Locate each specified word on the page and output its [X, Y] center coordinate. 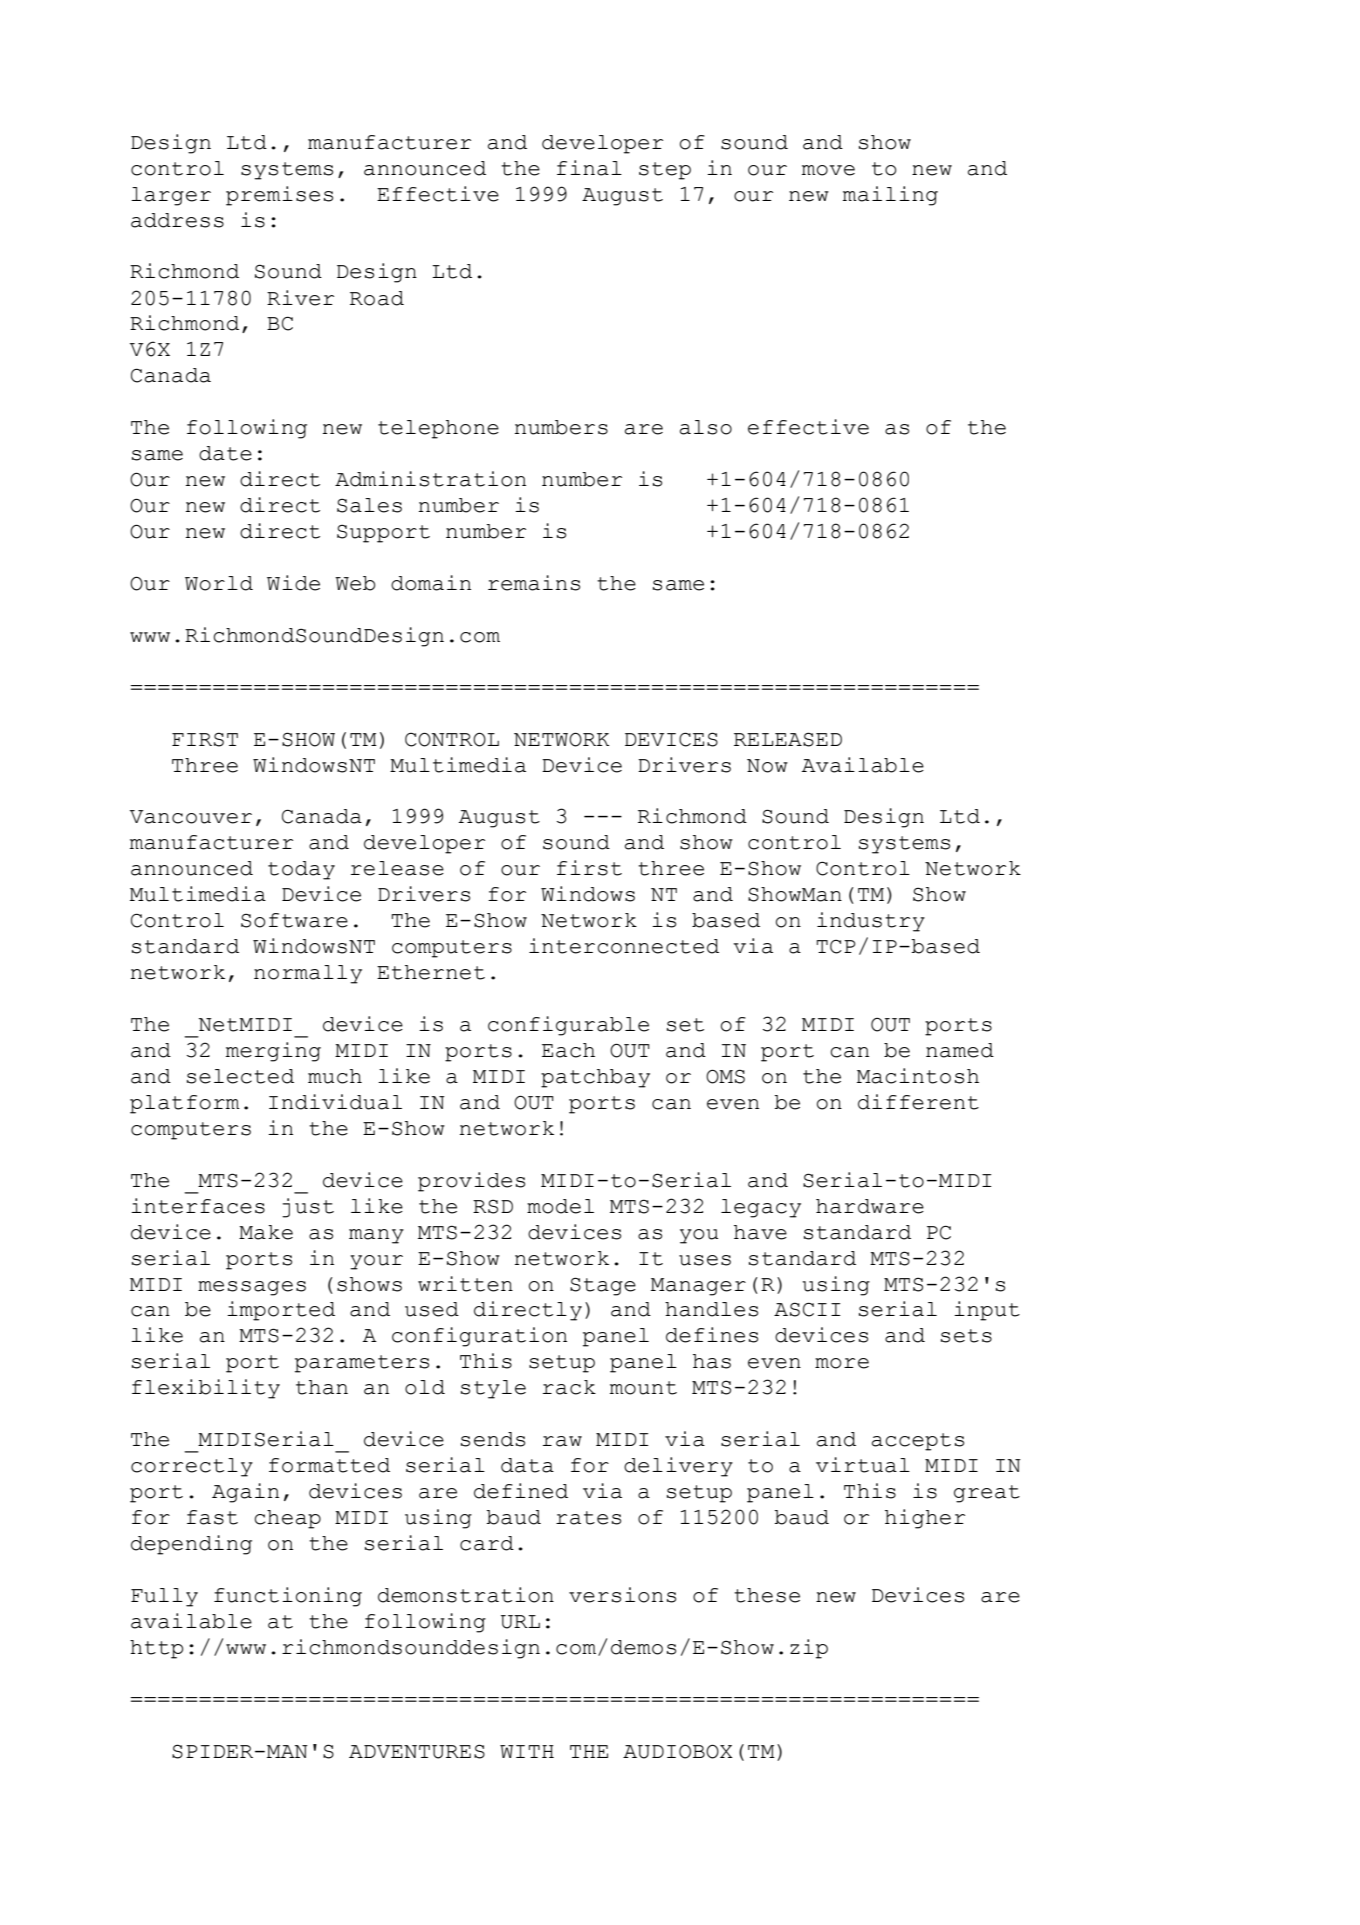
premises [279, 196]
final [589, 168]
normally [308, 974]
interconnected [624, 946]
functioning [288, 1597]
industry [871, 922]
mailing [890, 196]
